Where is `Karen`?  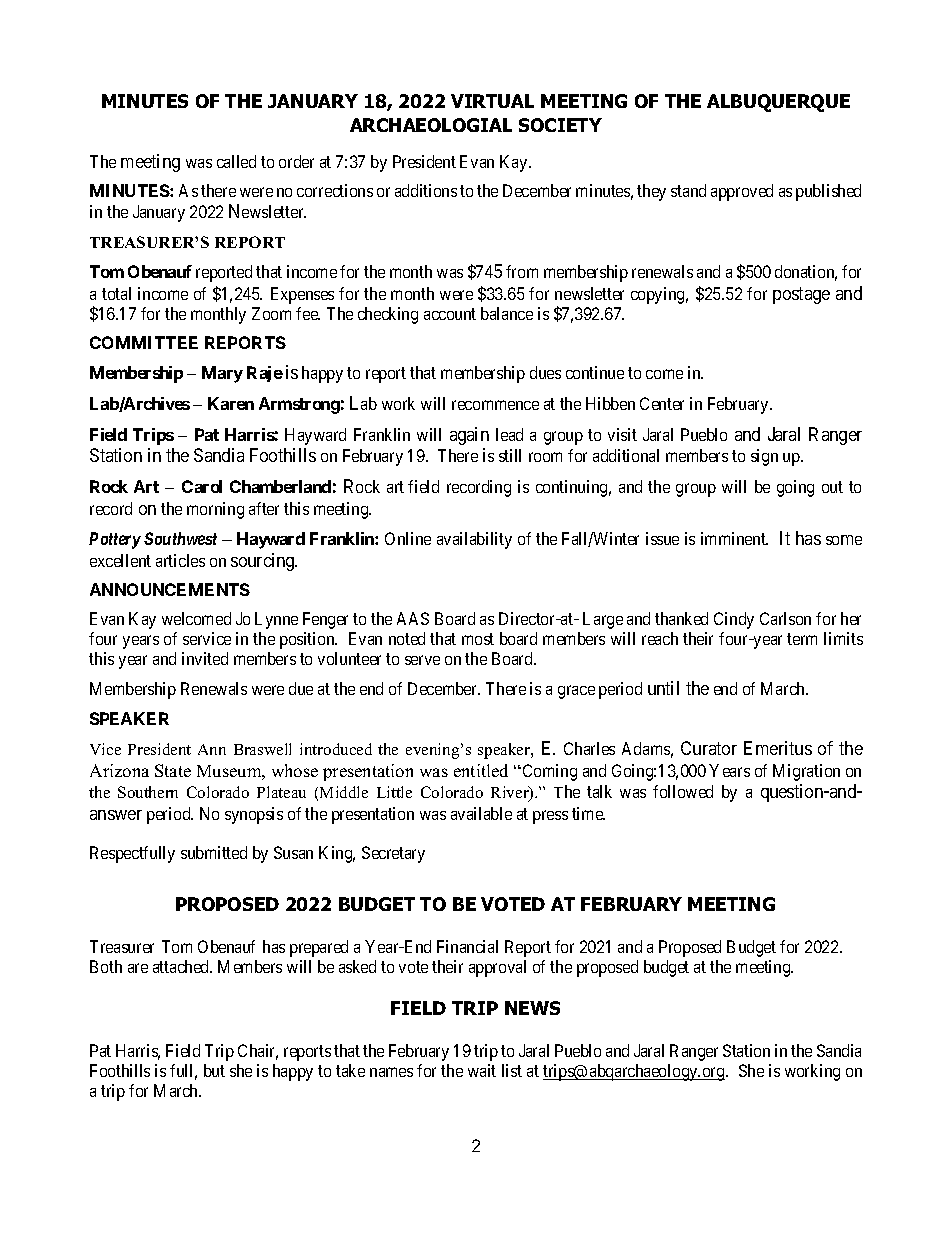
Karen is located at coordinates (231, 403).
